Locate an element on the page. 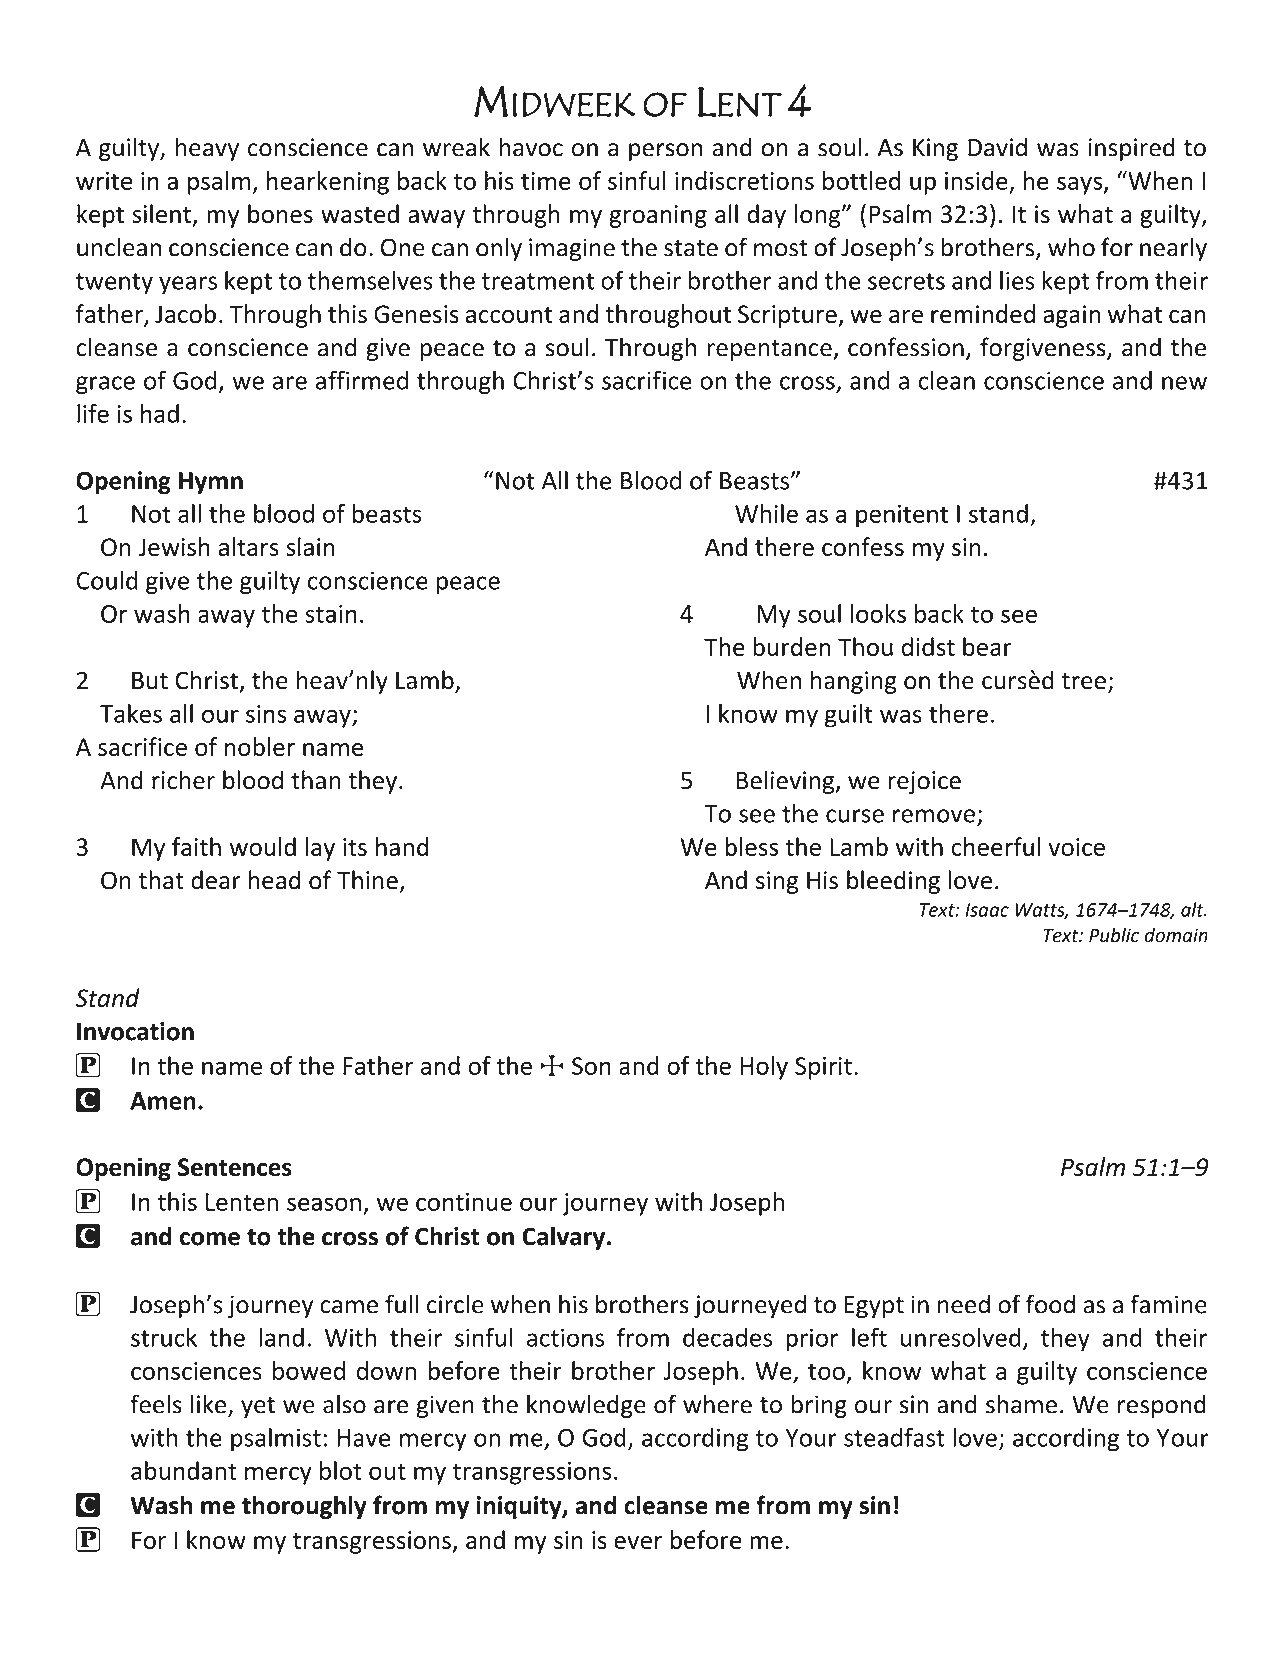 The width and height of the document is (1284, 1662). bones is located at coordinates (280, 213).
